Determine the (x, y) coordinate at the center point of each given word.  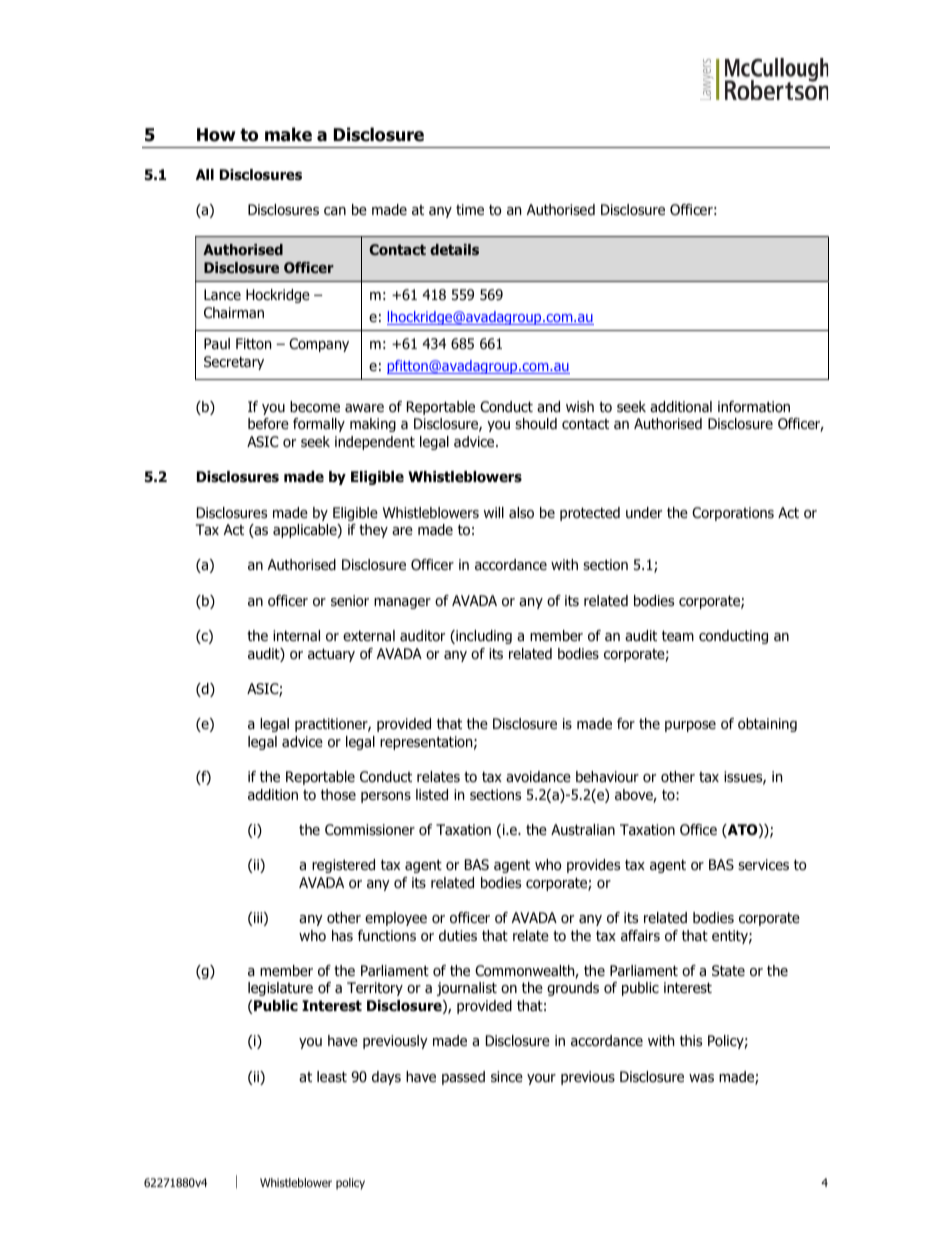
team (678, 636)
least (332, 1077)
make (288, 134)
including (483, 637)
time (470, 209)
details (454, 249)
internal (296, 635)
